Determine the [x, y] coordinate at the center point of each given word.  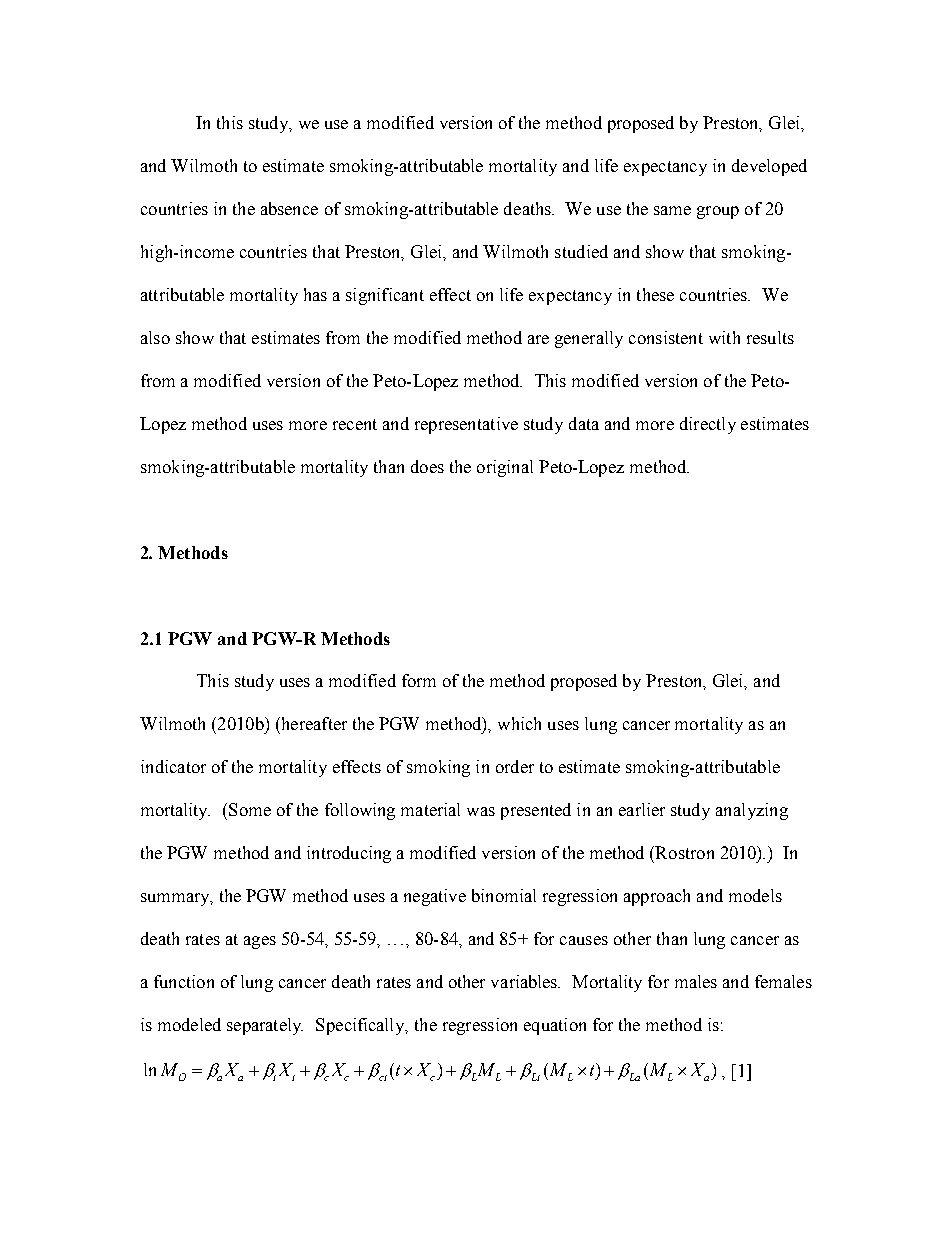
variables [525, 981]
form [419, 680]
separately [265, 1026]
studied [581, 251]
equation [555, 1026]
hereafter [313, 723]
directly [708, 425]
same [672, 210]
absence [289, 208]
